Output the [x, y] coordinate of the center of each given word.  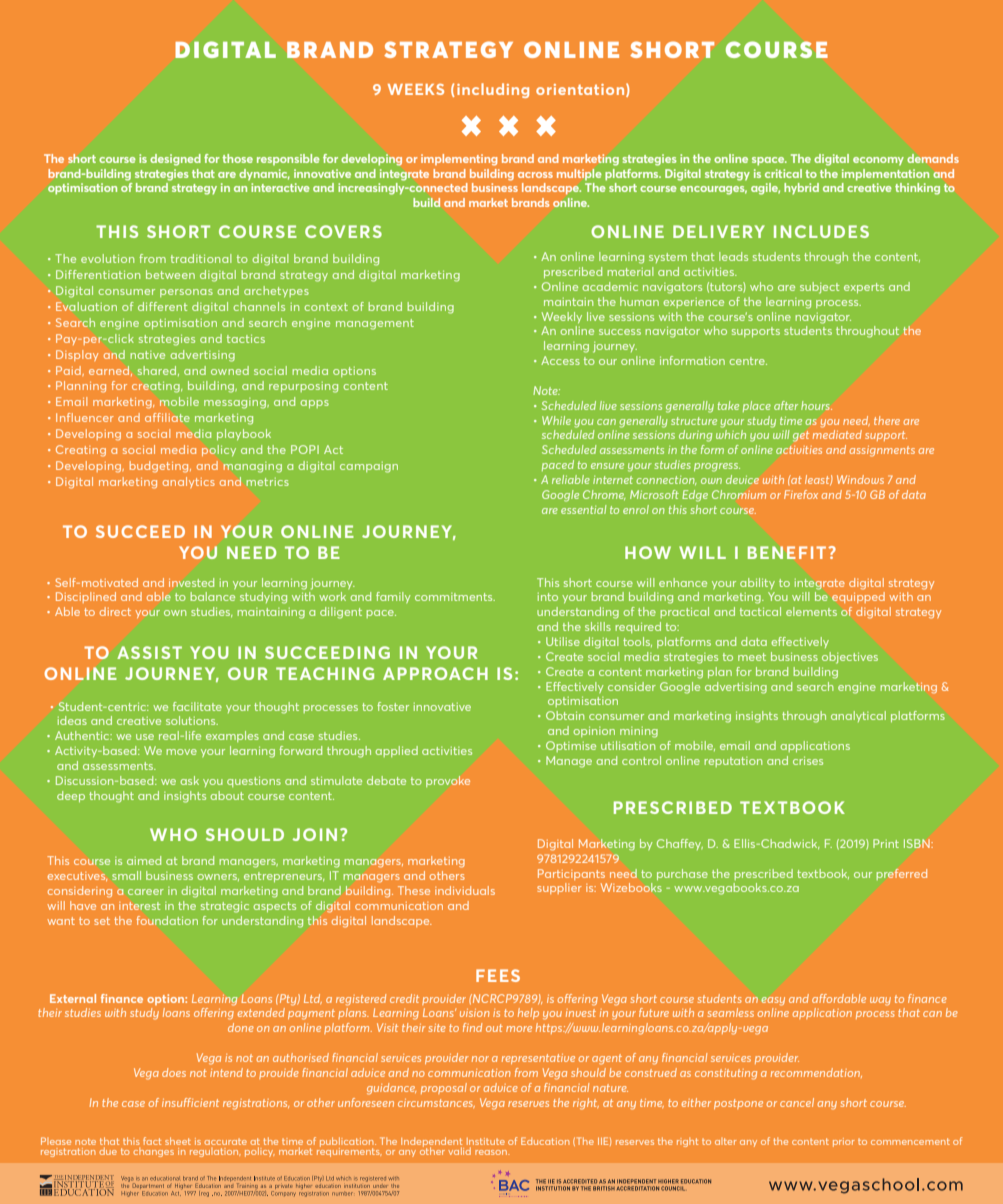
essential [584, 509]
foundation [167, 920]
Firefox [801, 494]
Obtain [565, 715]
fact [152, 1141]
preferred [902, 874]
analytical [858, 716]
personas [186, 293]
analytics [189, 482]
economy [878, 161]
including [493, 90]
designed [175, 160]
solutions [192, 720]
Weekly [562, 317]
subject [819, 288]
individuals [465, 890]
